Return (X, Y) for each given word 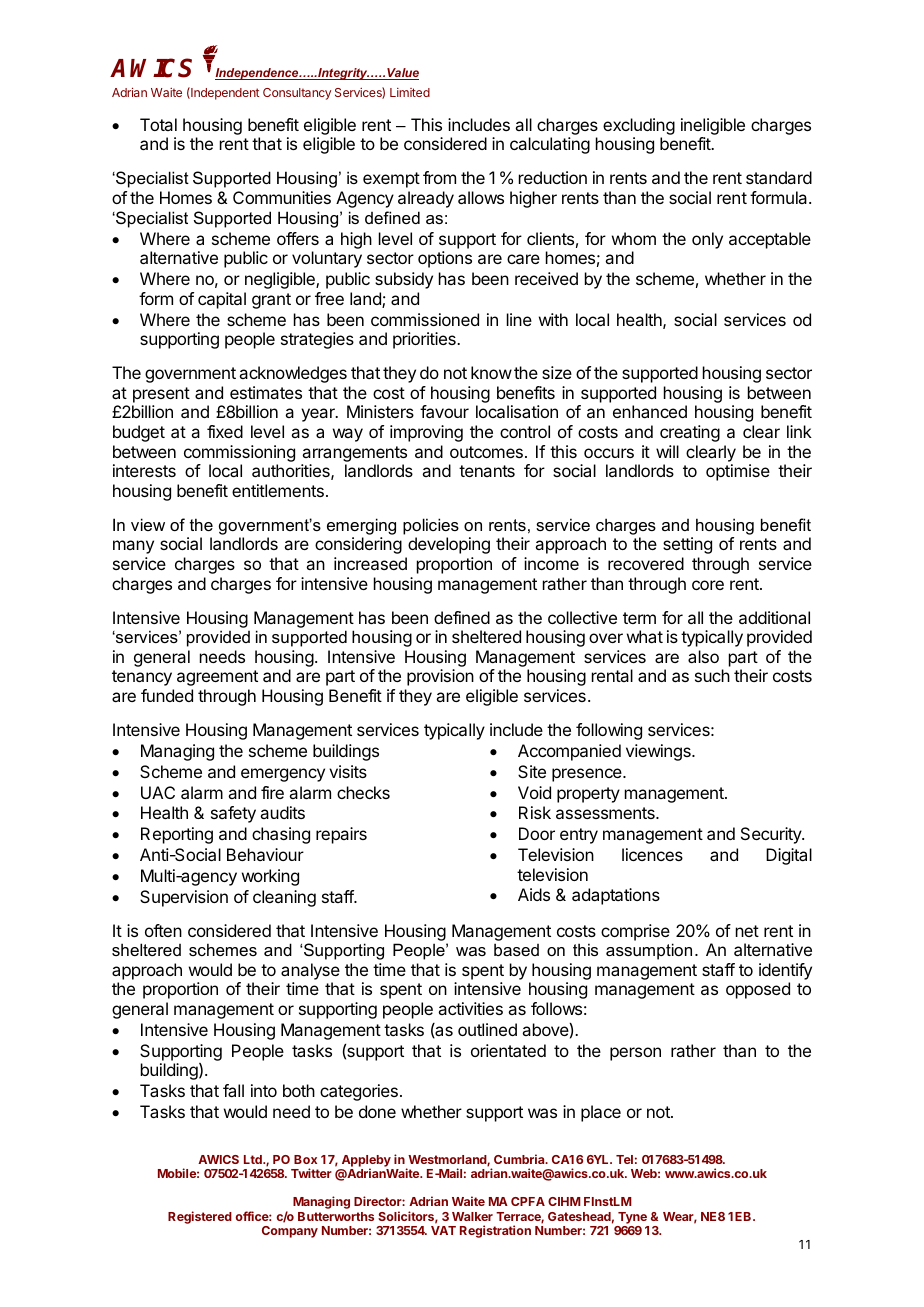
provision (440, 677)
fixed (225, 431)
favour (444, 411)
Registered (200, 1217)
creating (690, 433)
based (516, 949)
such (712, 675)
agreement (217, 678)
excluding (639, 128)
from (439, 177)
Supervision (184, 898)
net (747, 931)
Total (158, 124)
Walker (472, 1216)
